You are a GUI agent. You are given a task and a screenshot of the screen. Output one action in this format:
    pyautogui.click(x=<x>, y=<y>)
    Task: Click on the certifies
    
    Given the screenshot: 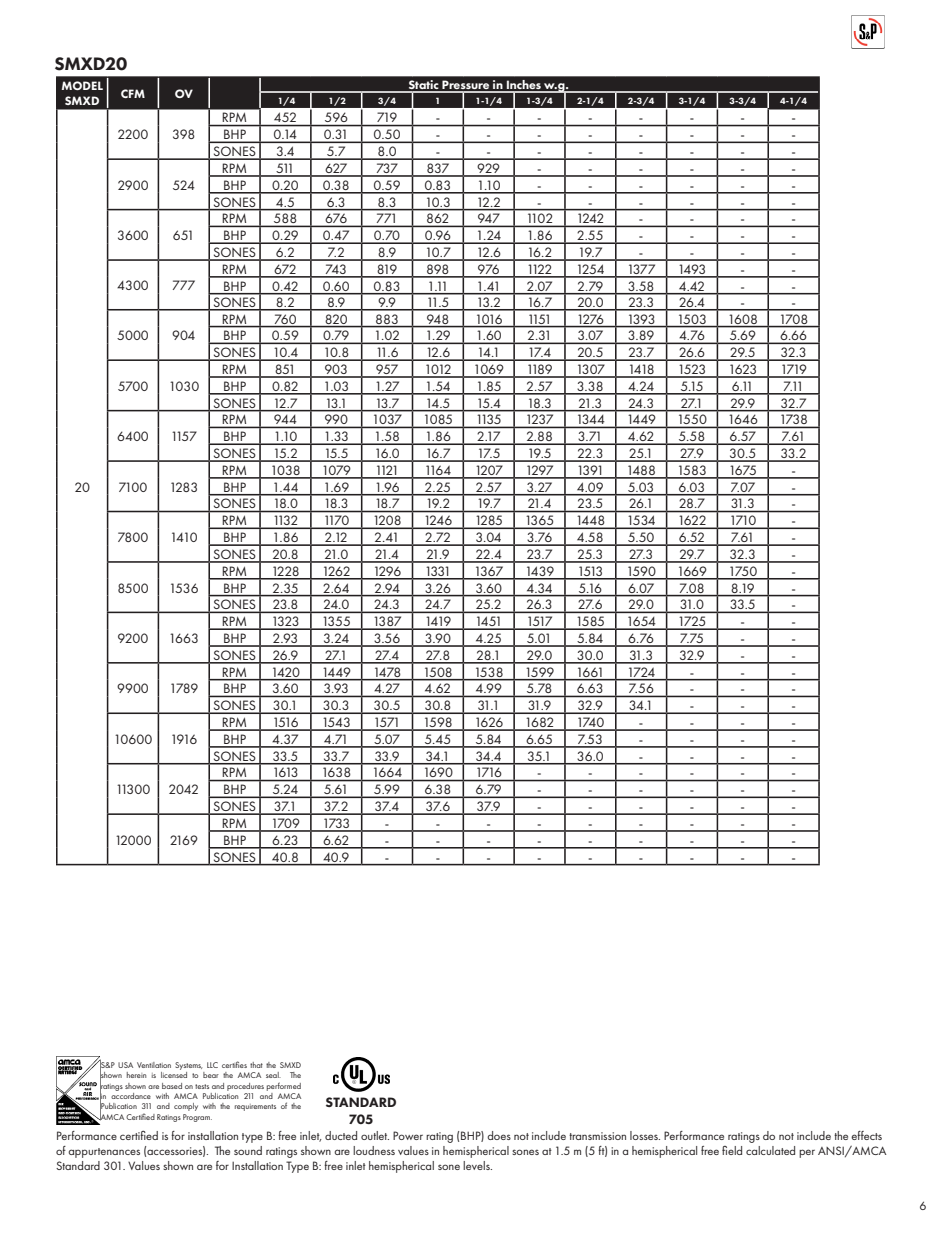 What is the action you would take?
    pyautogui.click(x=234, y=1064)
